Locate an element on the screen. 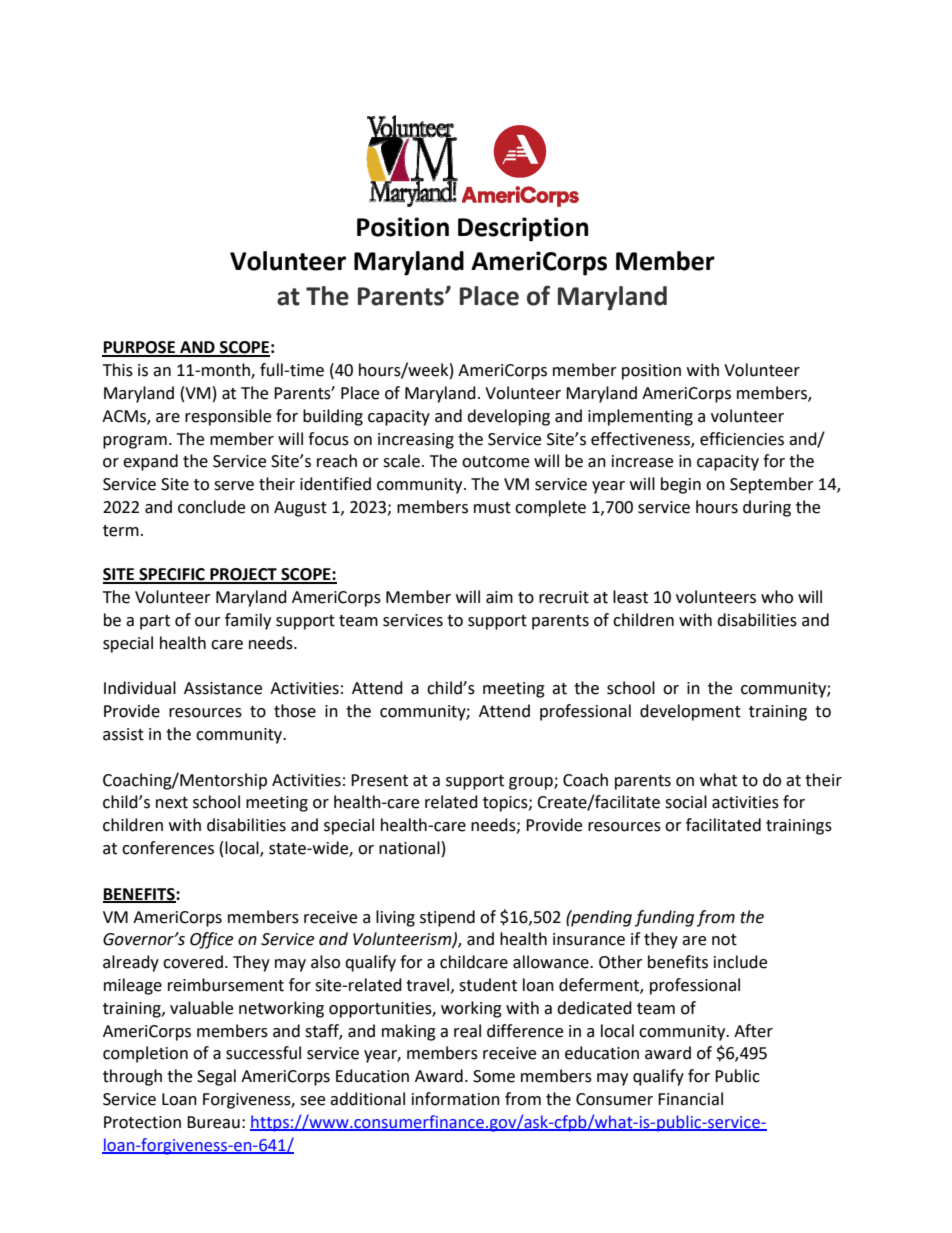  PURPOSE is located at coordinates (139, 348).
